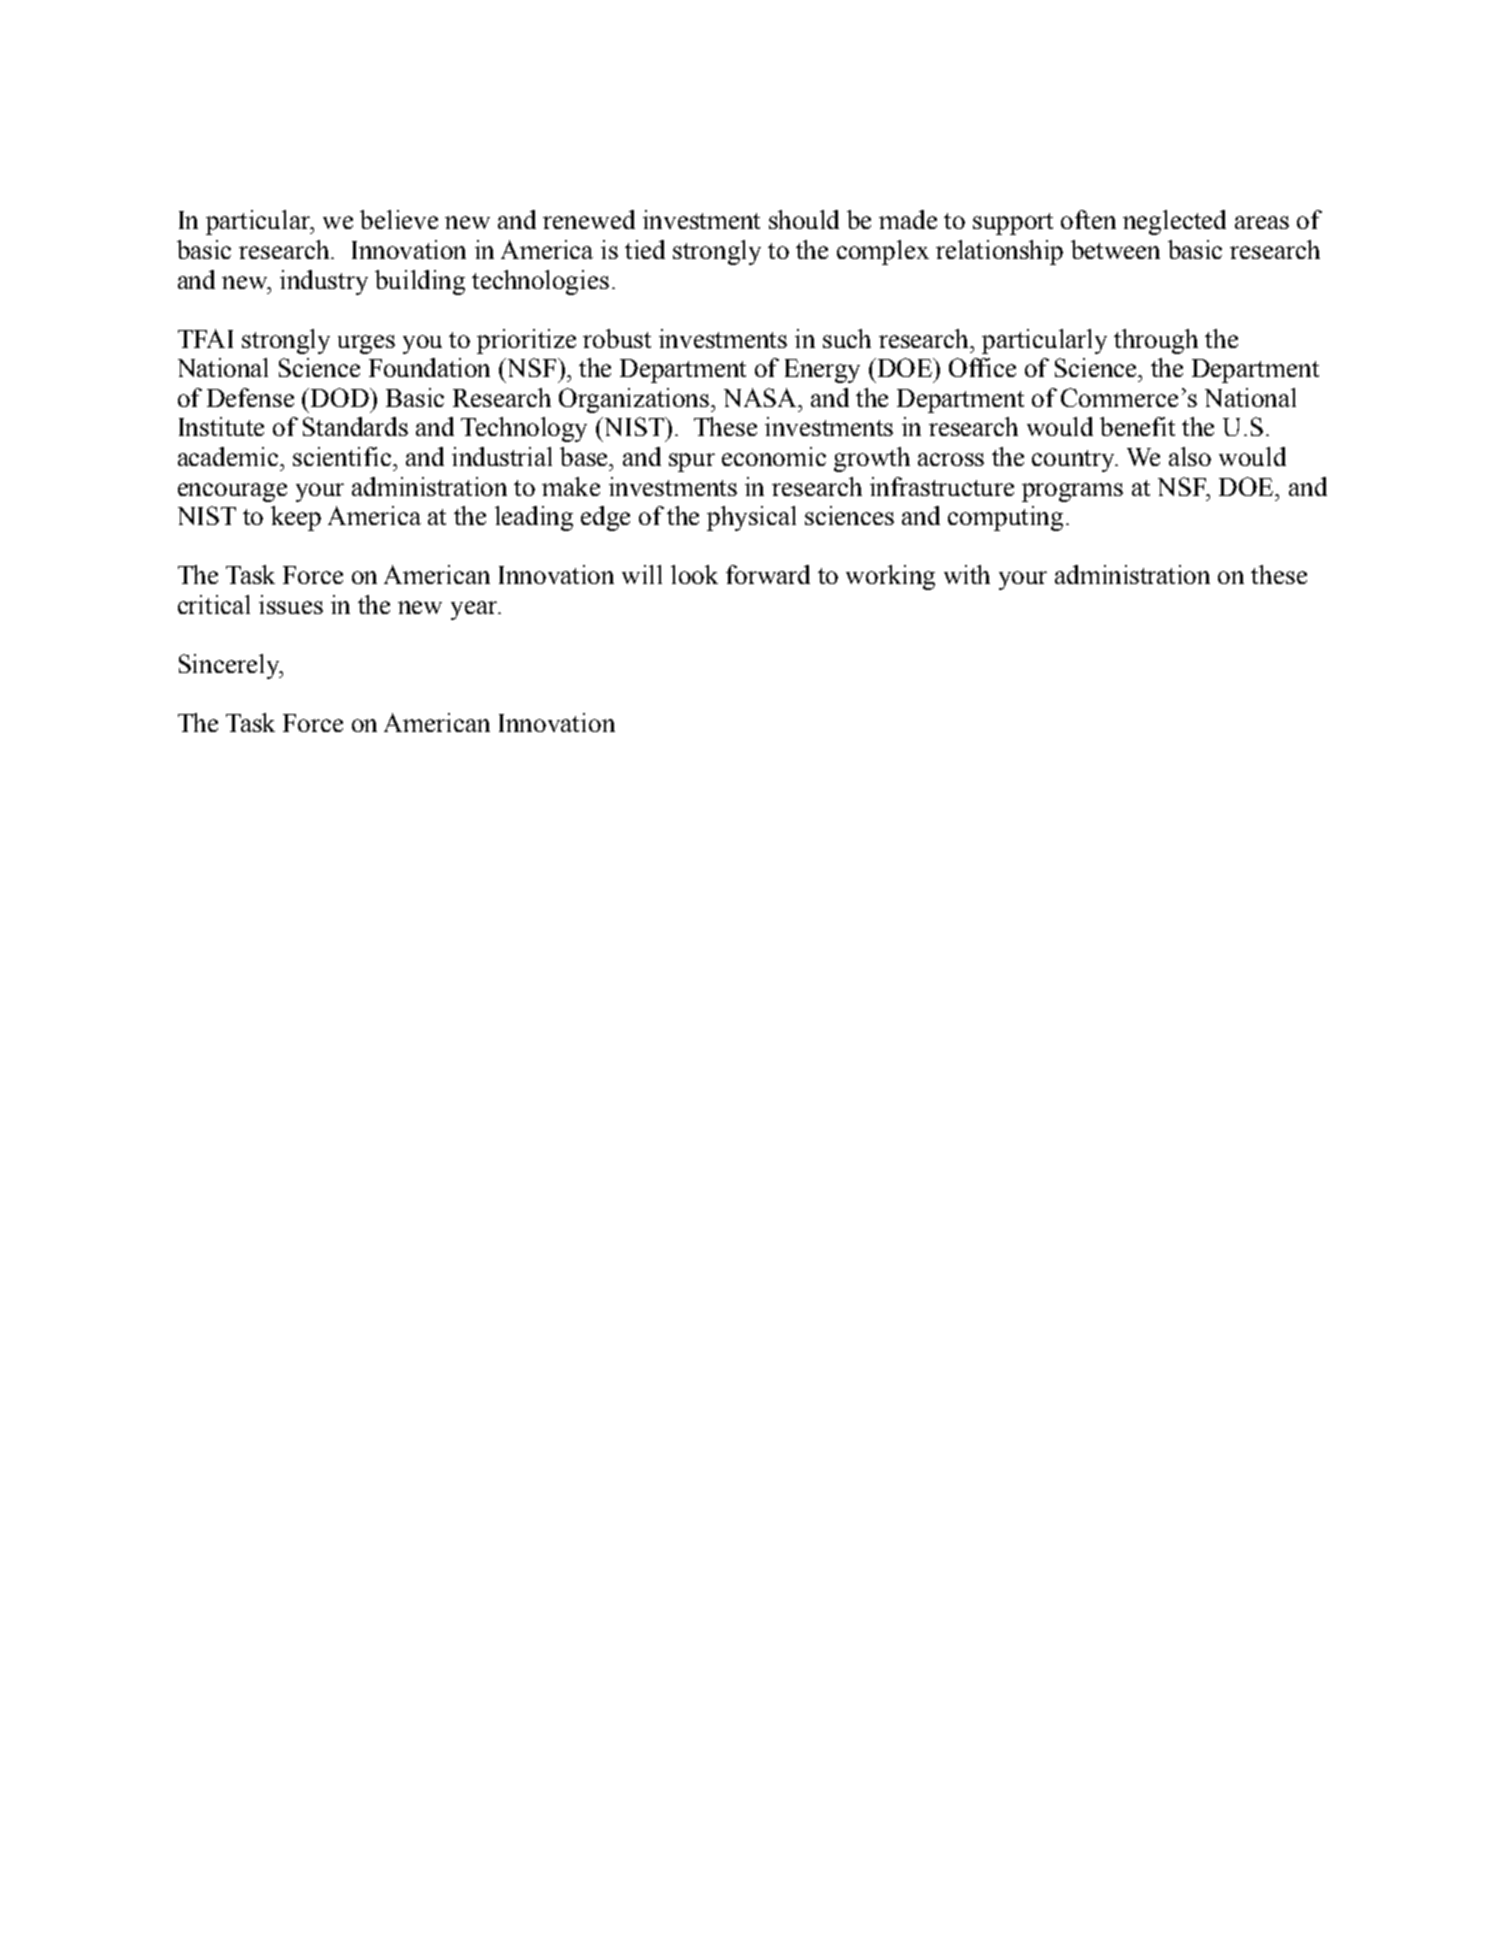 This document has height=1951, width=1508. What do you see at coordinates (751, 518) in the document?
I see `physical` at bounding box center [751, 518].
